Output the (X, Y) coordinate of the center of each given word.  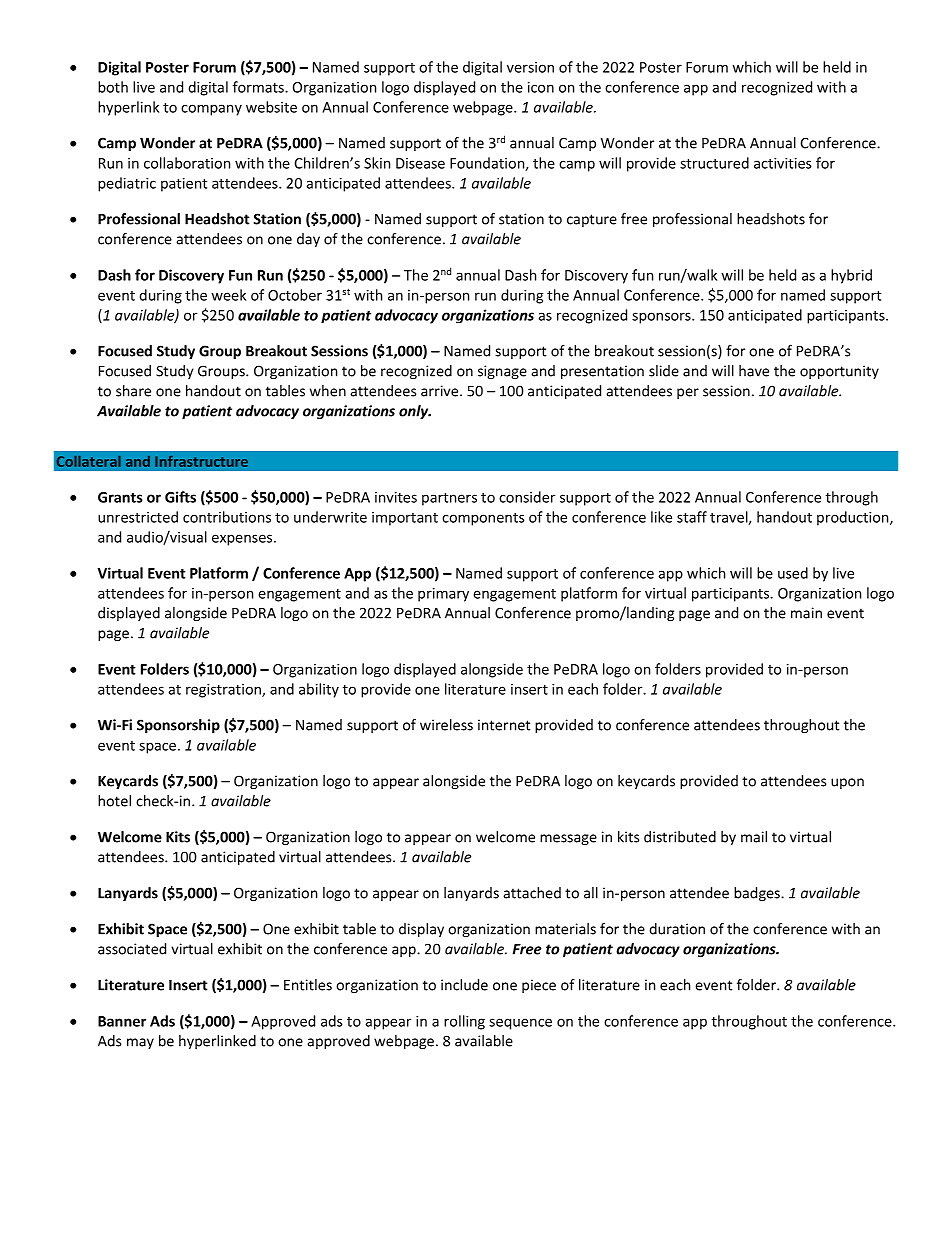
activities (783, 163)
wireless (446, 725)
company (211, 110)
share (133, 391)
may (140, 1043)
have (754, 371)
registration (224, 691)
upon (847, 783)
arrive (441, 391)
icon (541, 87)
